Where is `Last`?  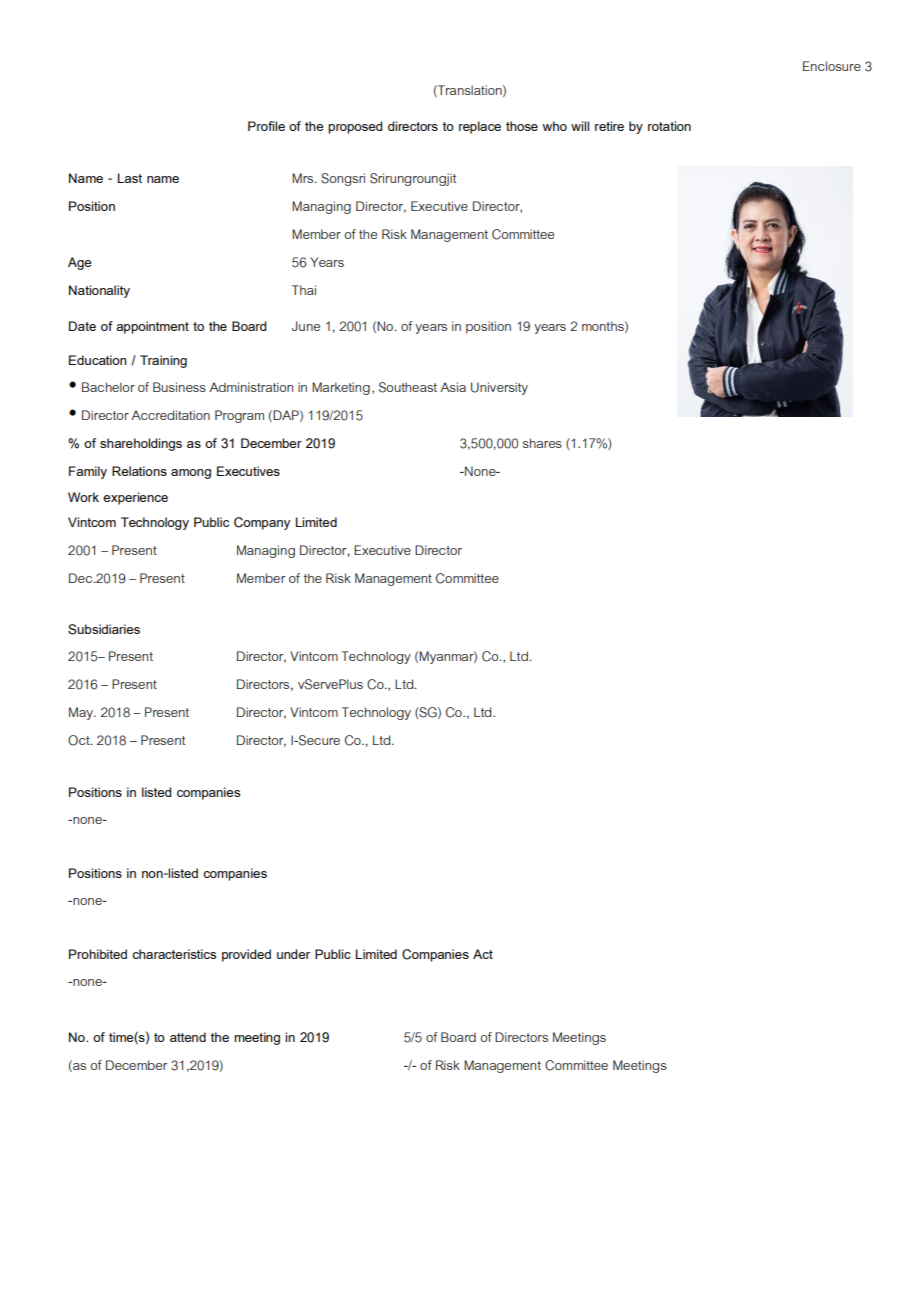 Last is located at coordinates (130, 178).
